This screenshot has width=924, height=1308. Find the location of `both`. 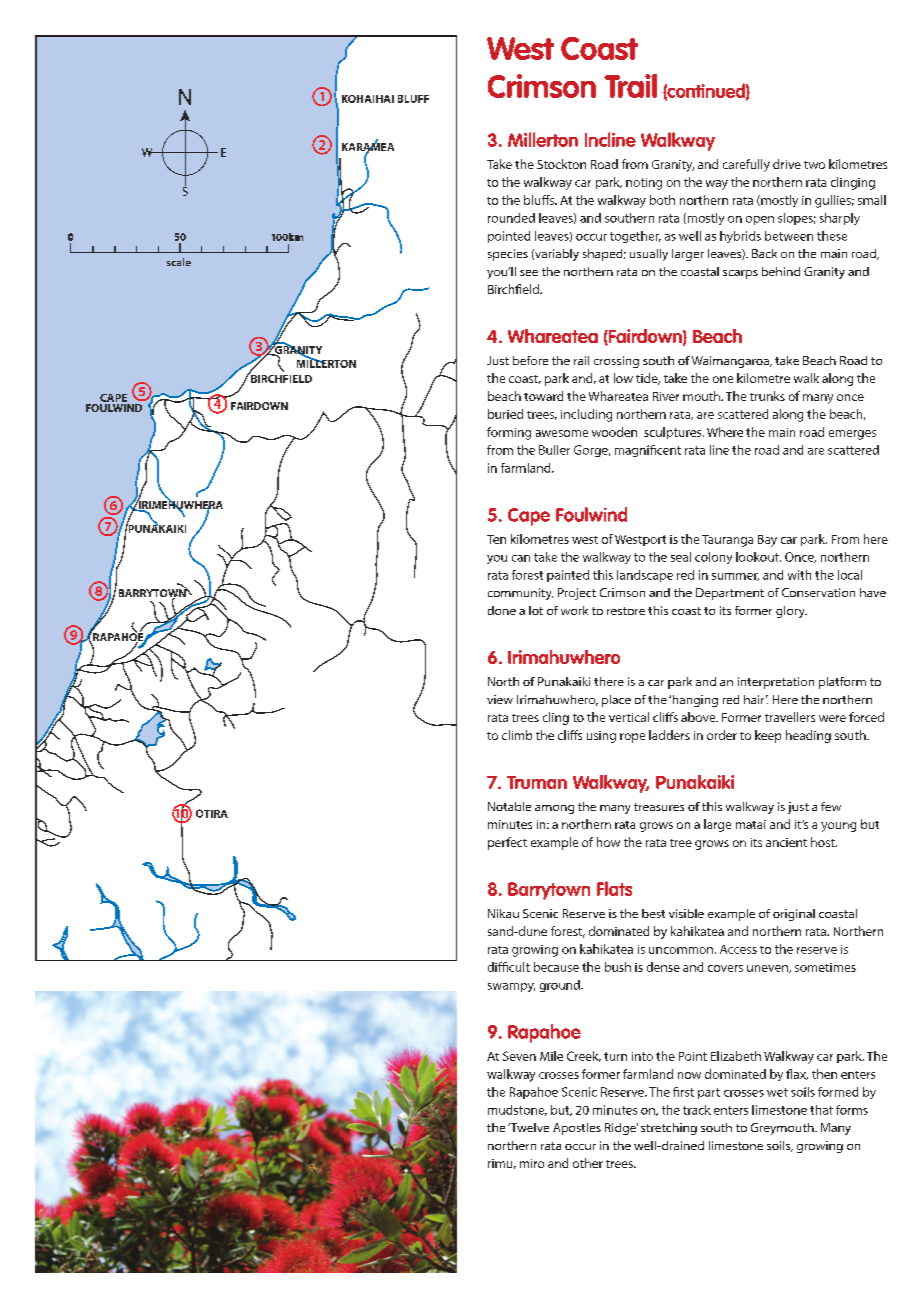

both is located at coordinates (662, 200).
